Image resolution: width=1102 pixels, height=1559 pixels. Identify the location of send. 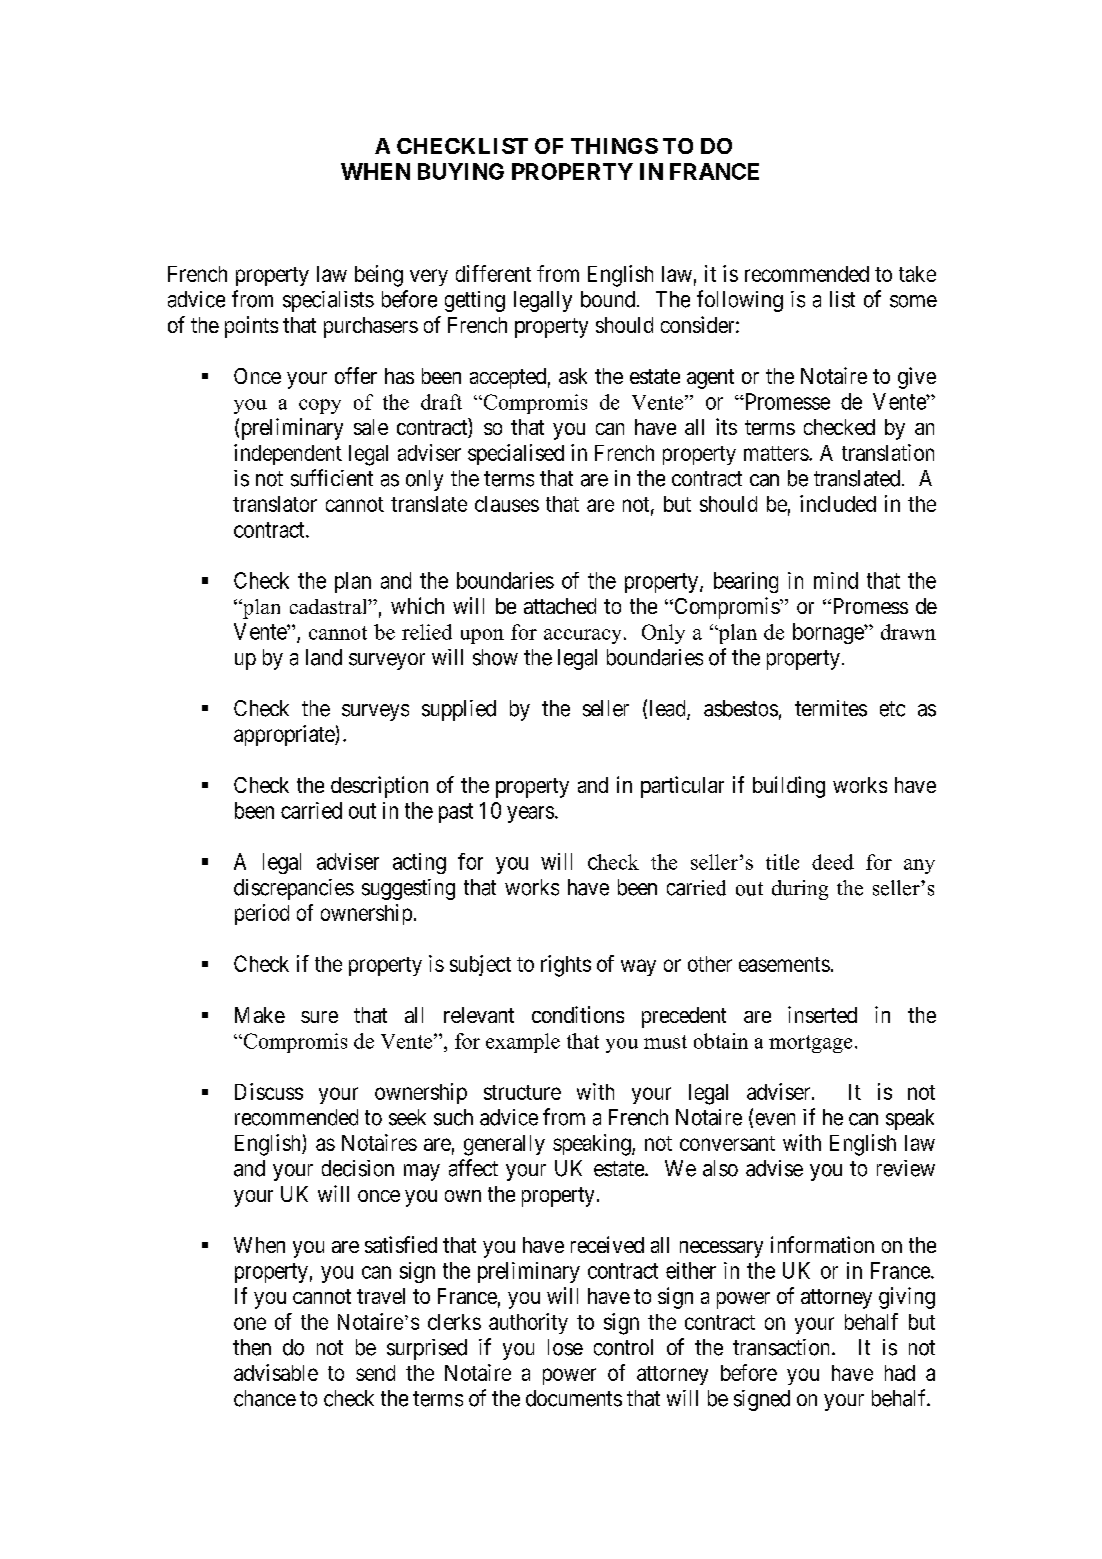
(375, 1373).
